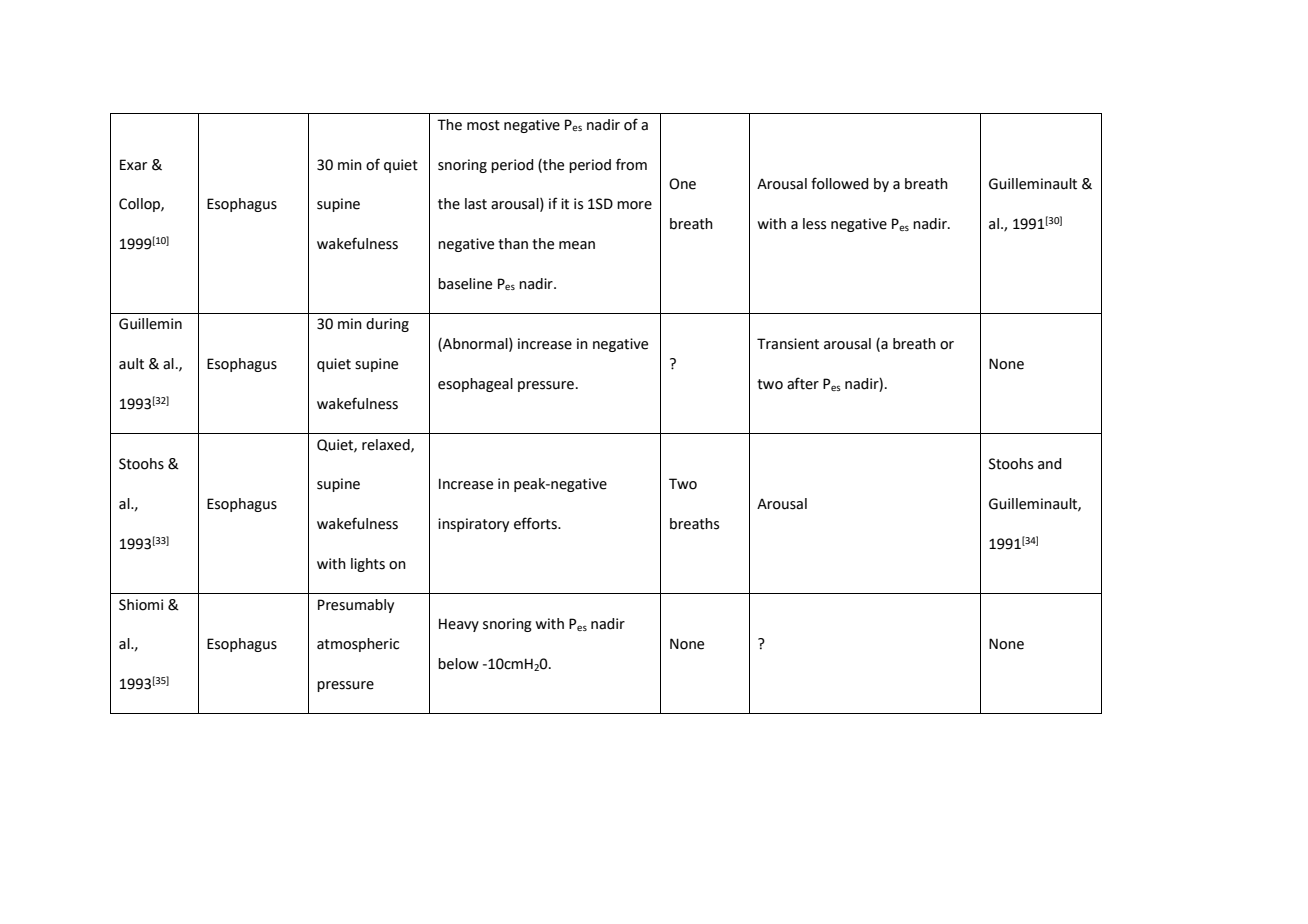 The height and width of the document is (924, 1308). What do you see at coordinates (387, 445) in the document?
I see `relaxed` at bounding box center [387, 445].
